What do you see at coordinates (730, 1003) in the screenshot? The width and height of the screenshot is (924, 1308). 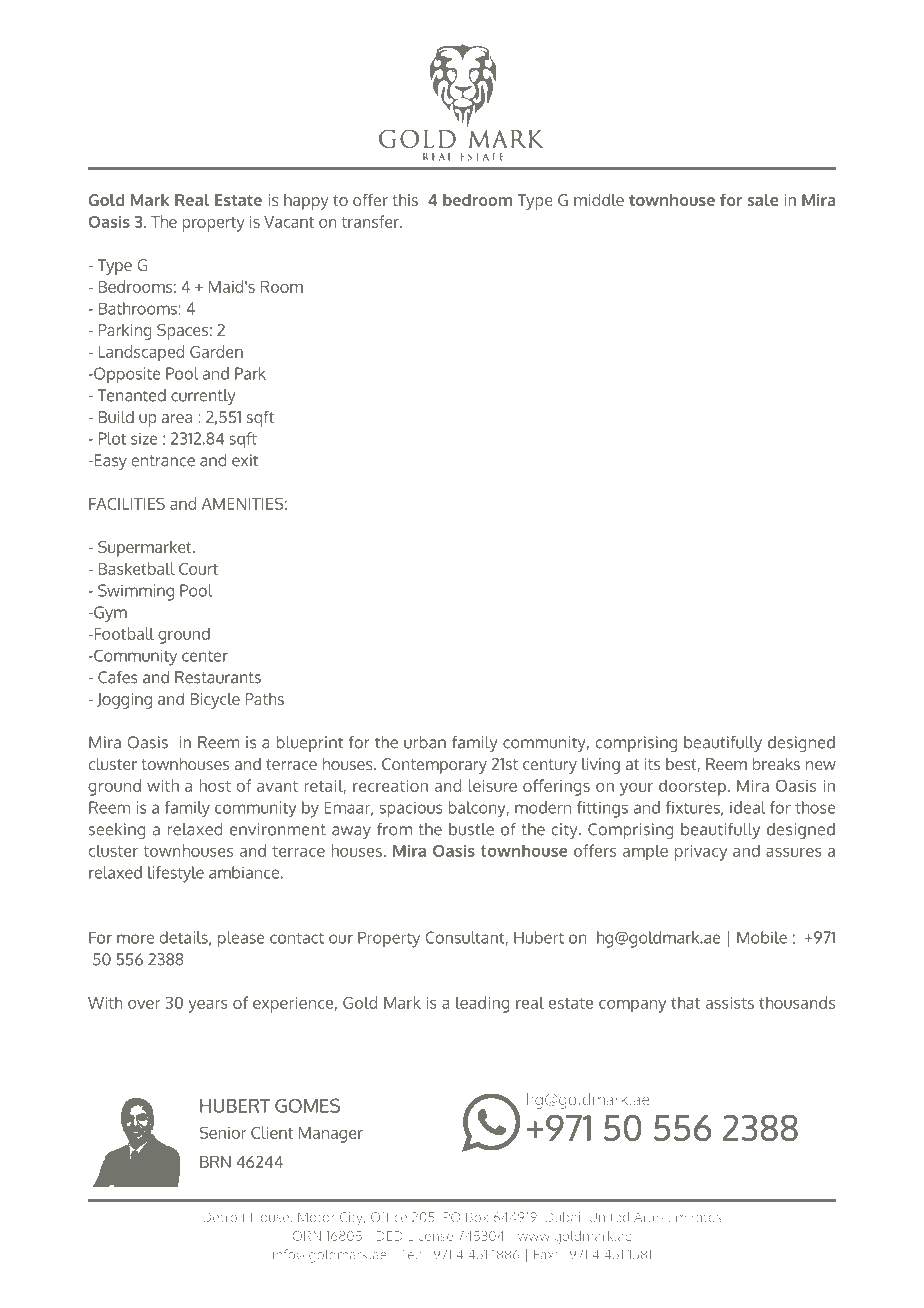 I see `assists` at bounding box center [730, 1003].
